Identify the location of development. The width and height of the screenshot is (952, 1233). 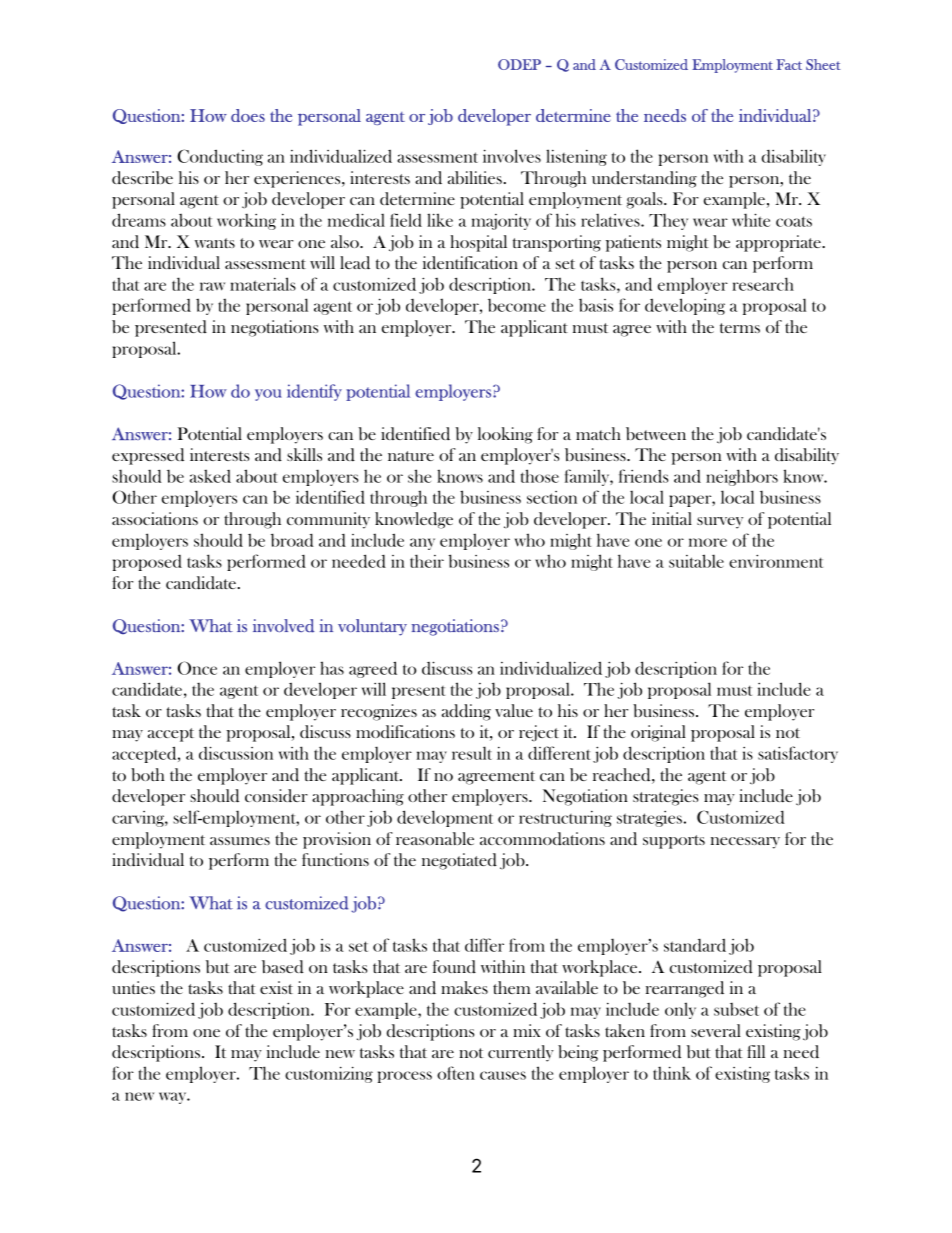
(445, 818).
